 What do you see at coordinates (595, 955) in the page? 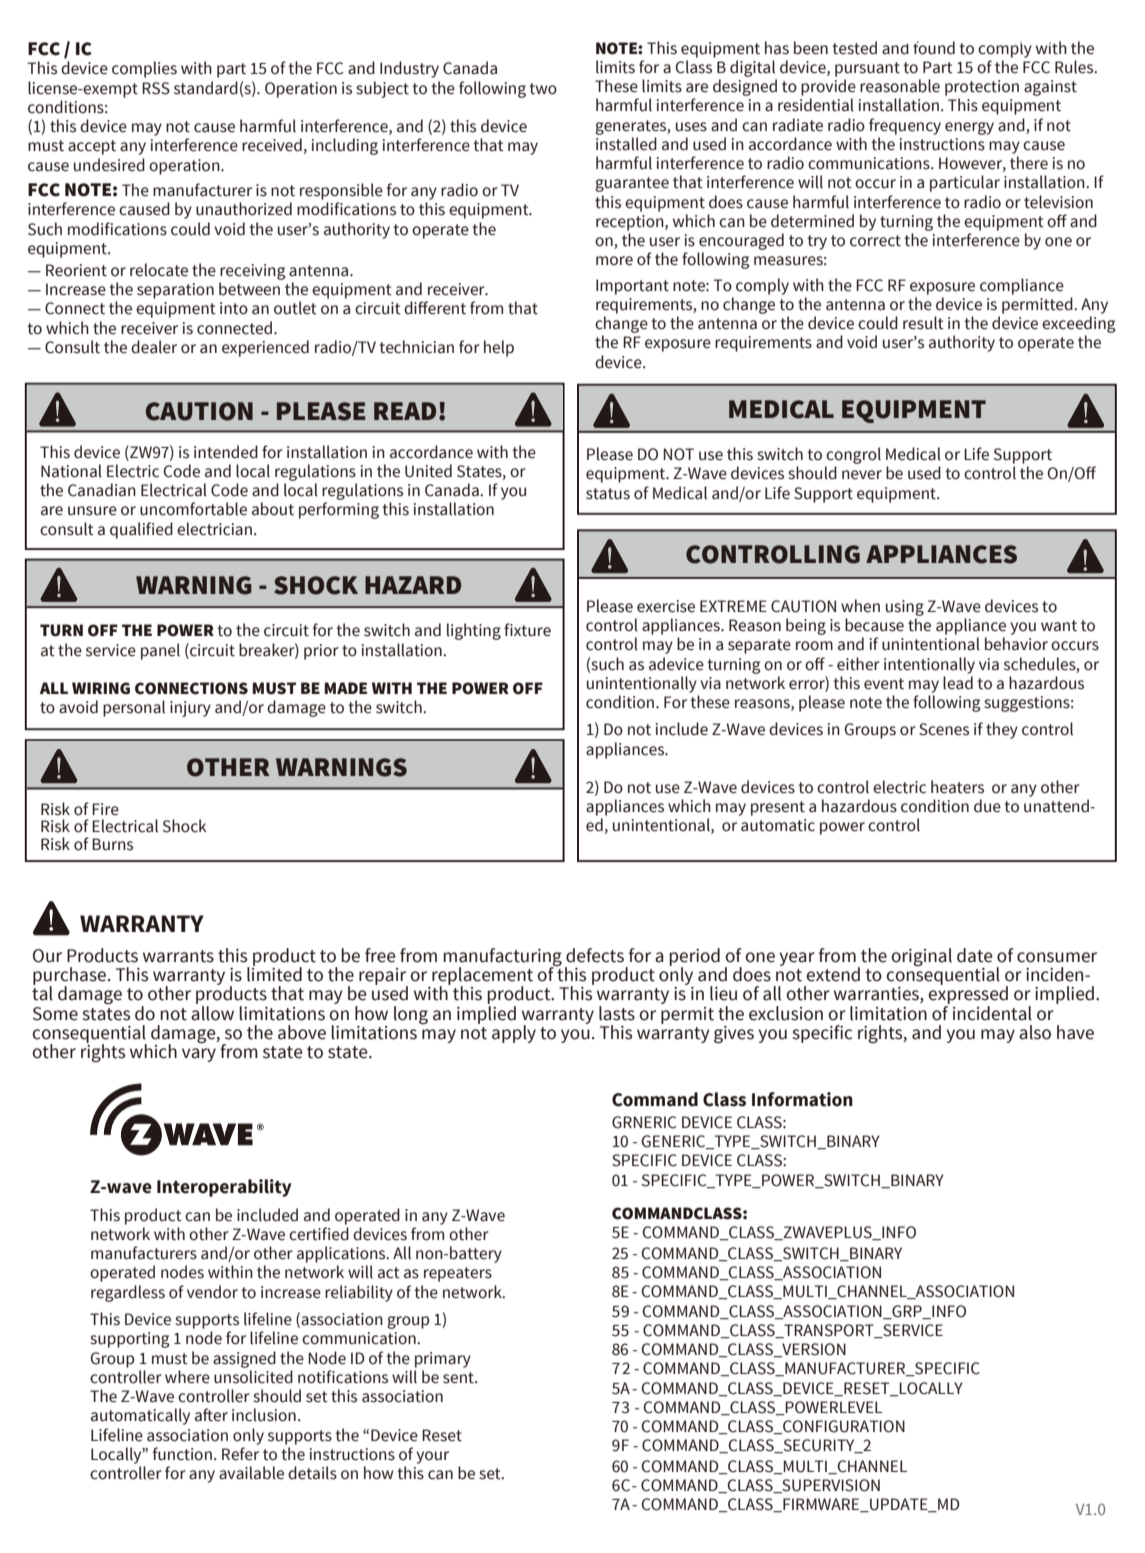
I see `defects` at bounding box center [595, 955].
